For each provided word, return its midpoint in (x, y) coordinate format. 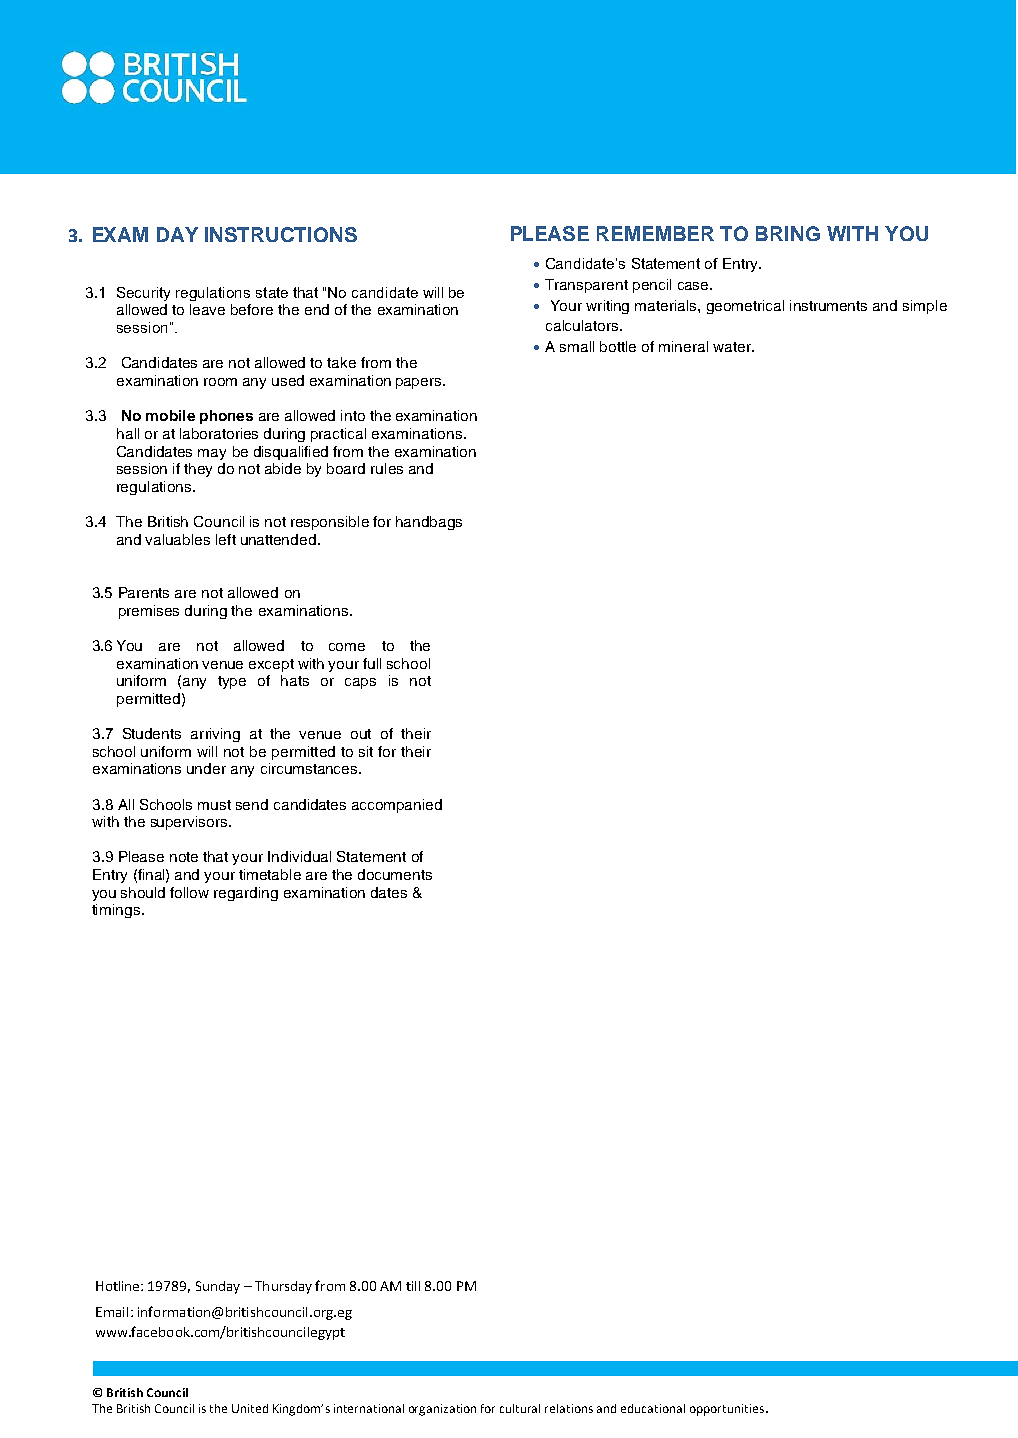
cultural (520, 1408)
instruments (828, 305)
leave (207, 309)
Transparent (586, 286)
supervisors (190, 823)
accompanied (397, 806)
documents (395, 874)
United (250, 1408)
